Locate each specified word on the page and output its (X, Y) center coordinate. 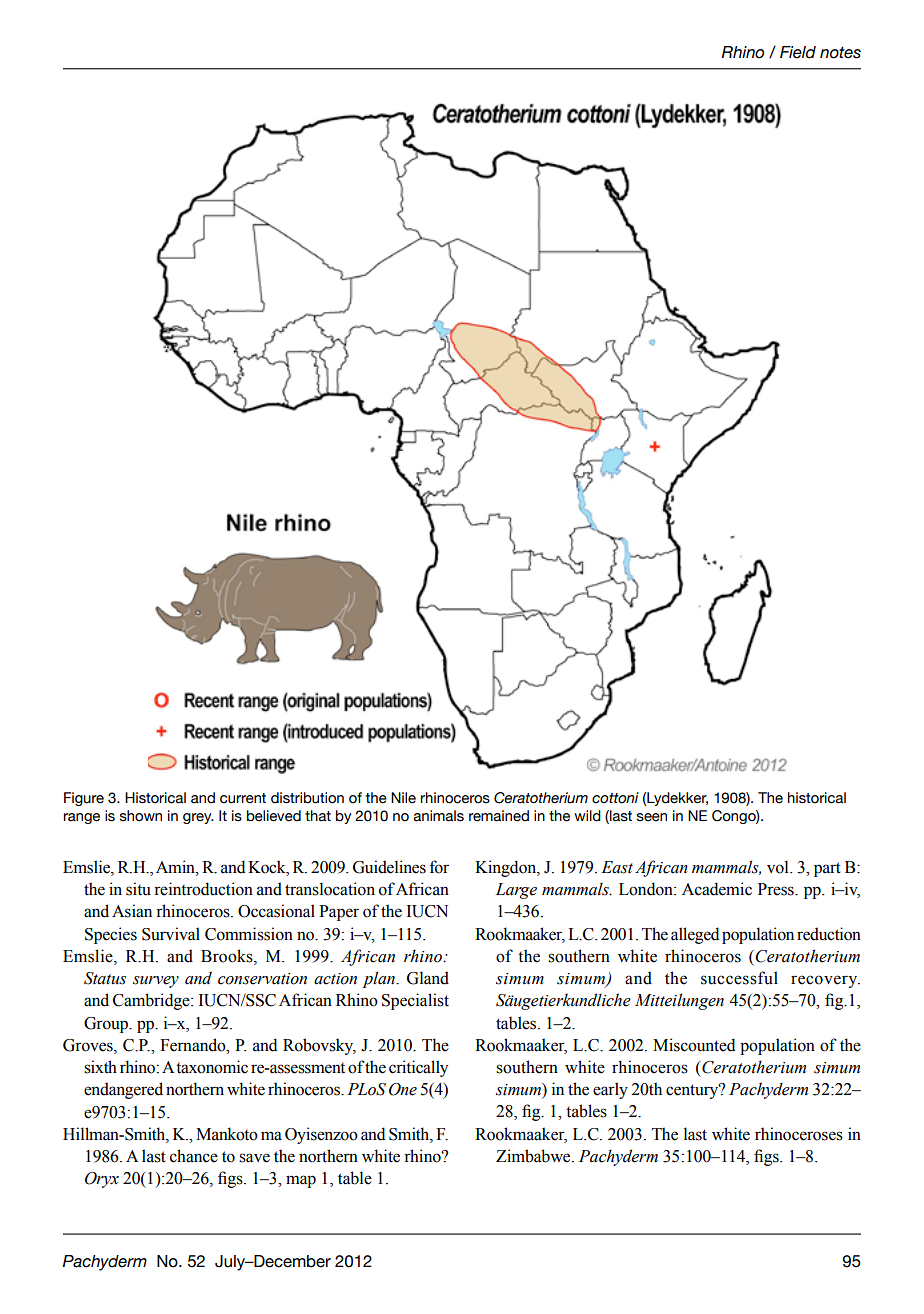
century (693, 1091)
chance (194, 1156)
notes (840, 52)
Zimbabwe (534, 1156)
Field (798, 52)
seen (652, 817)
